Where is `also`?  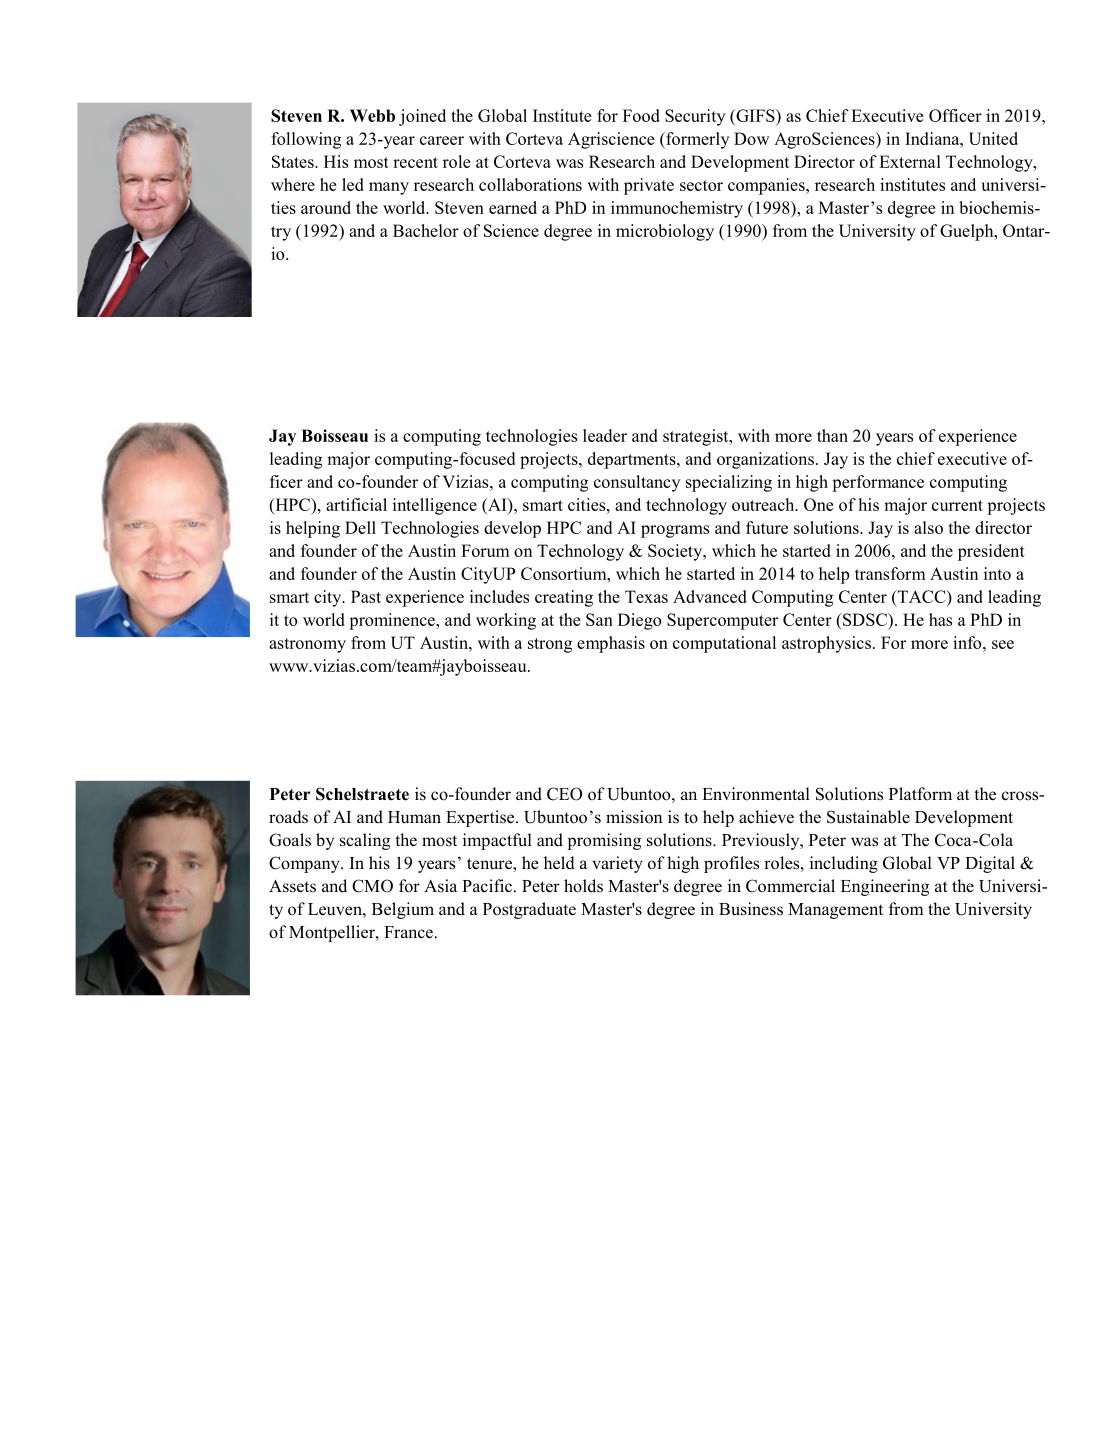
also is located at coordinates (928, 527).
